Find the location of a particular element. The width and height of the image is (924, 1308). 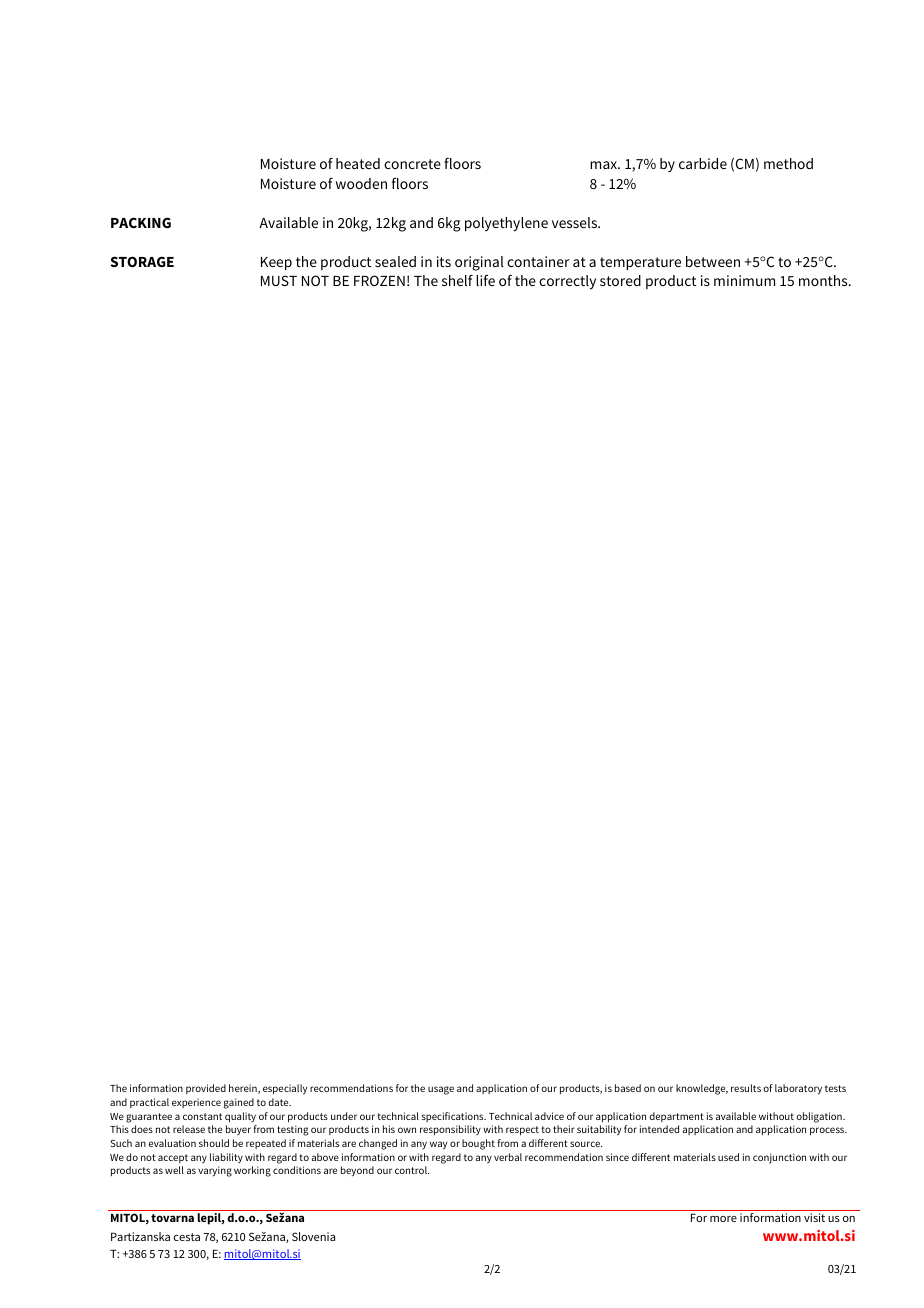

provided is located at coordinates (206, 1089).
